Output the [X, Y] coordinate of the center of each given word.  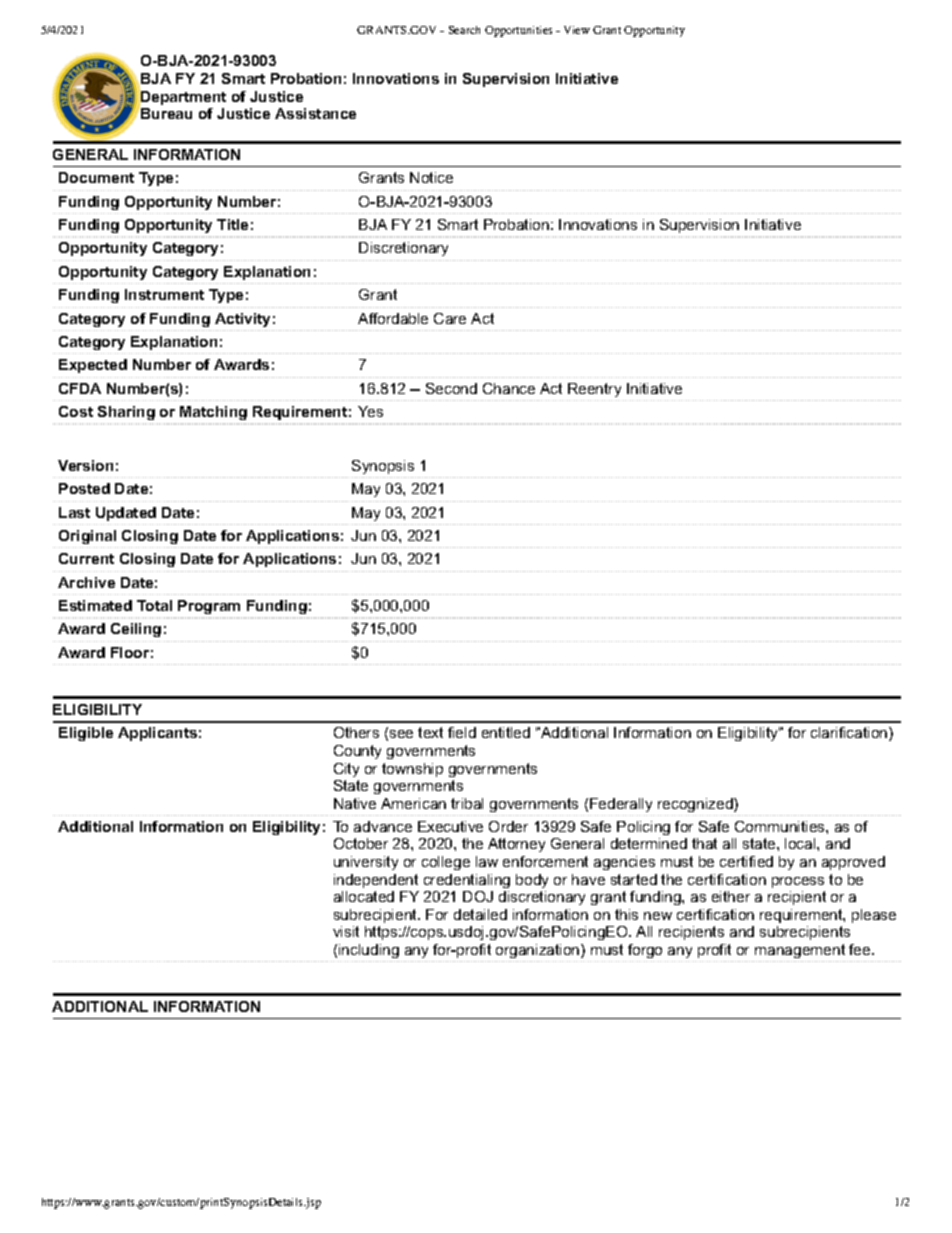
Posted [84, 488]
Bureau [165, 112]
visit [346, 931]
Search [464, 30]
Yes [370, 411]
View [577, 30]
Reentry [594, 390]
